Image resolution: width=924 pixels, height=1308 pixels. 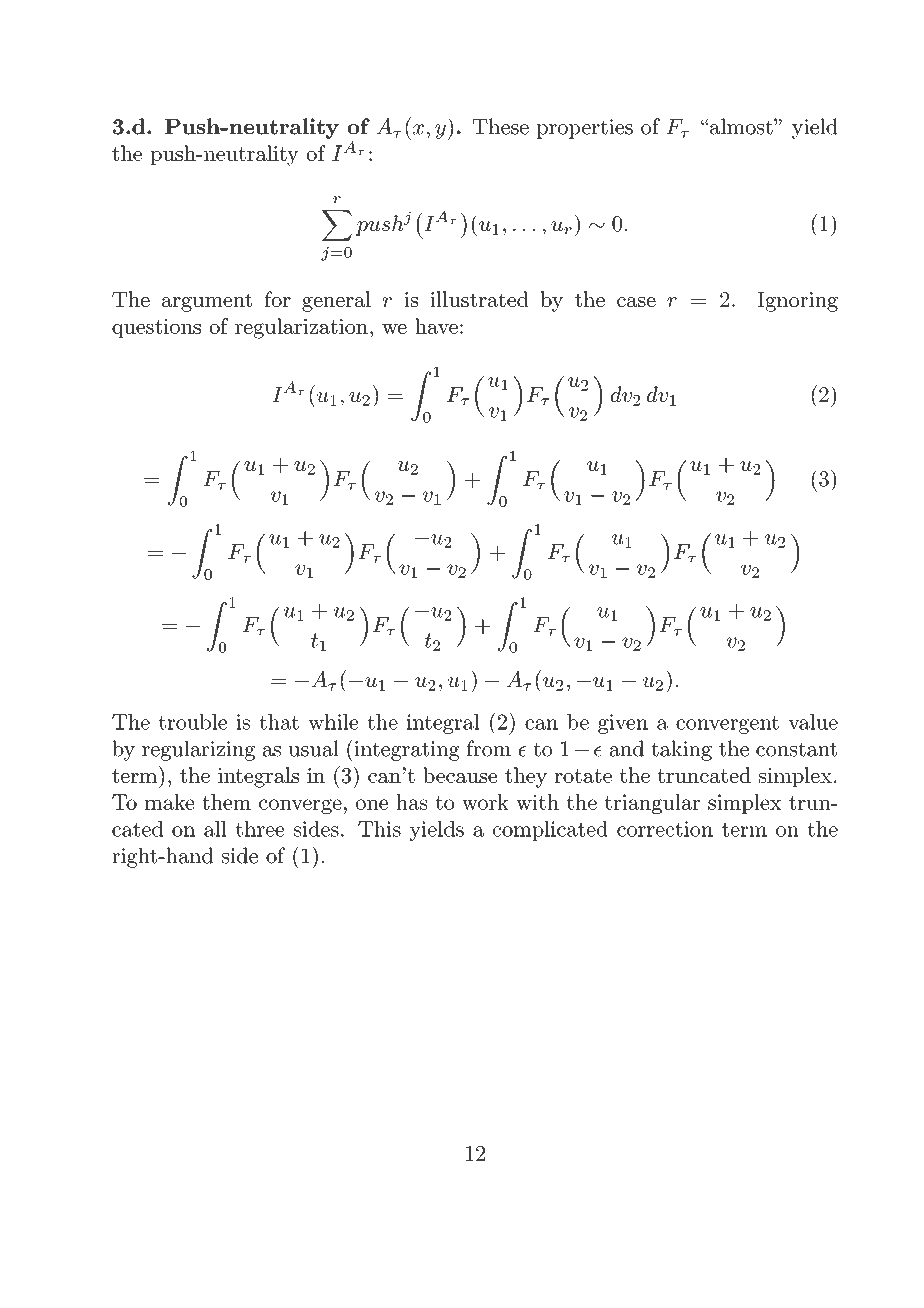 What do you see at coordinates (813, 722) in the page?
I see `value` at bounding box center [813, 722].
